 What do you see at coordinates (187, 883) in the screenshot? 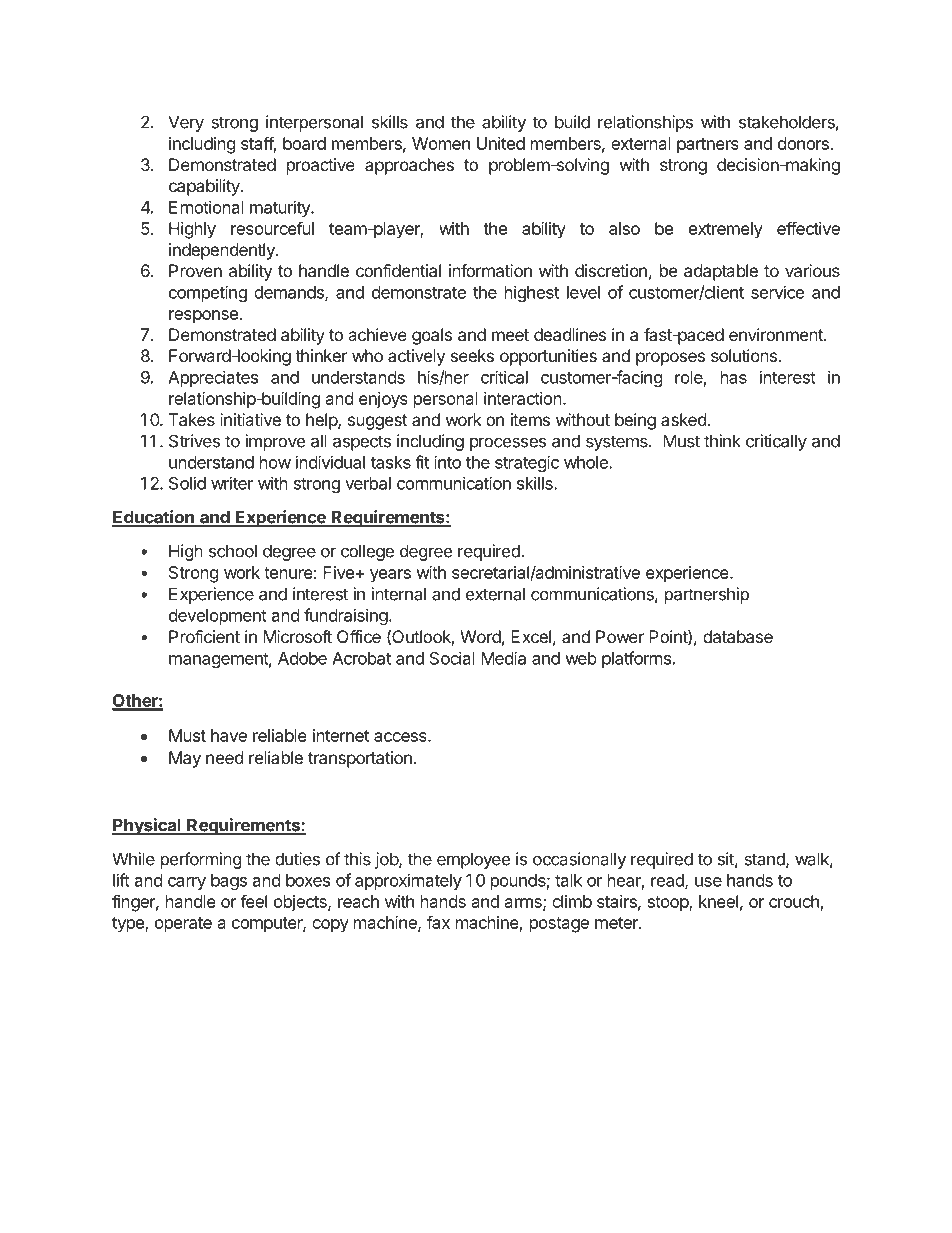
I see `carry` at bounding box center [187, 883].
